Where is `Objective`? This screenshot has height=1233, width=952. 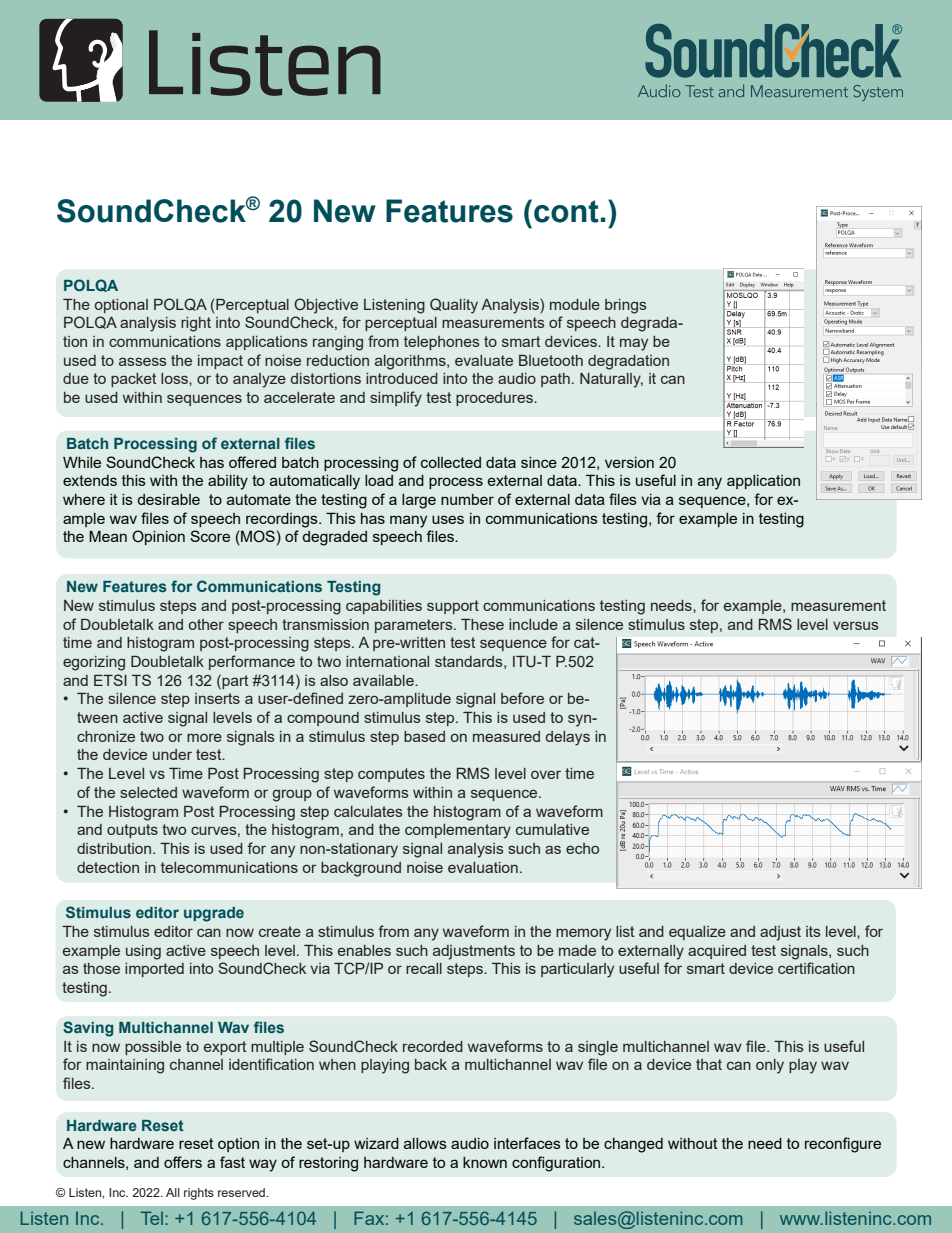 Objective is located at coordinates (326, 306).
